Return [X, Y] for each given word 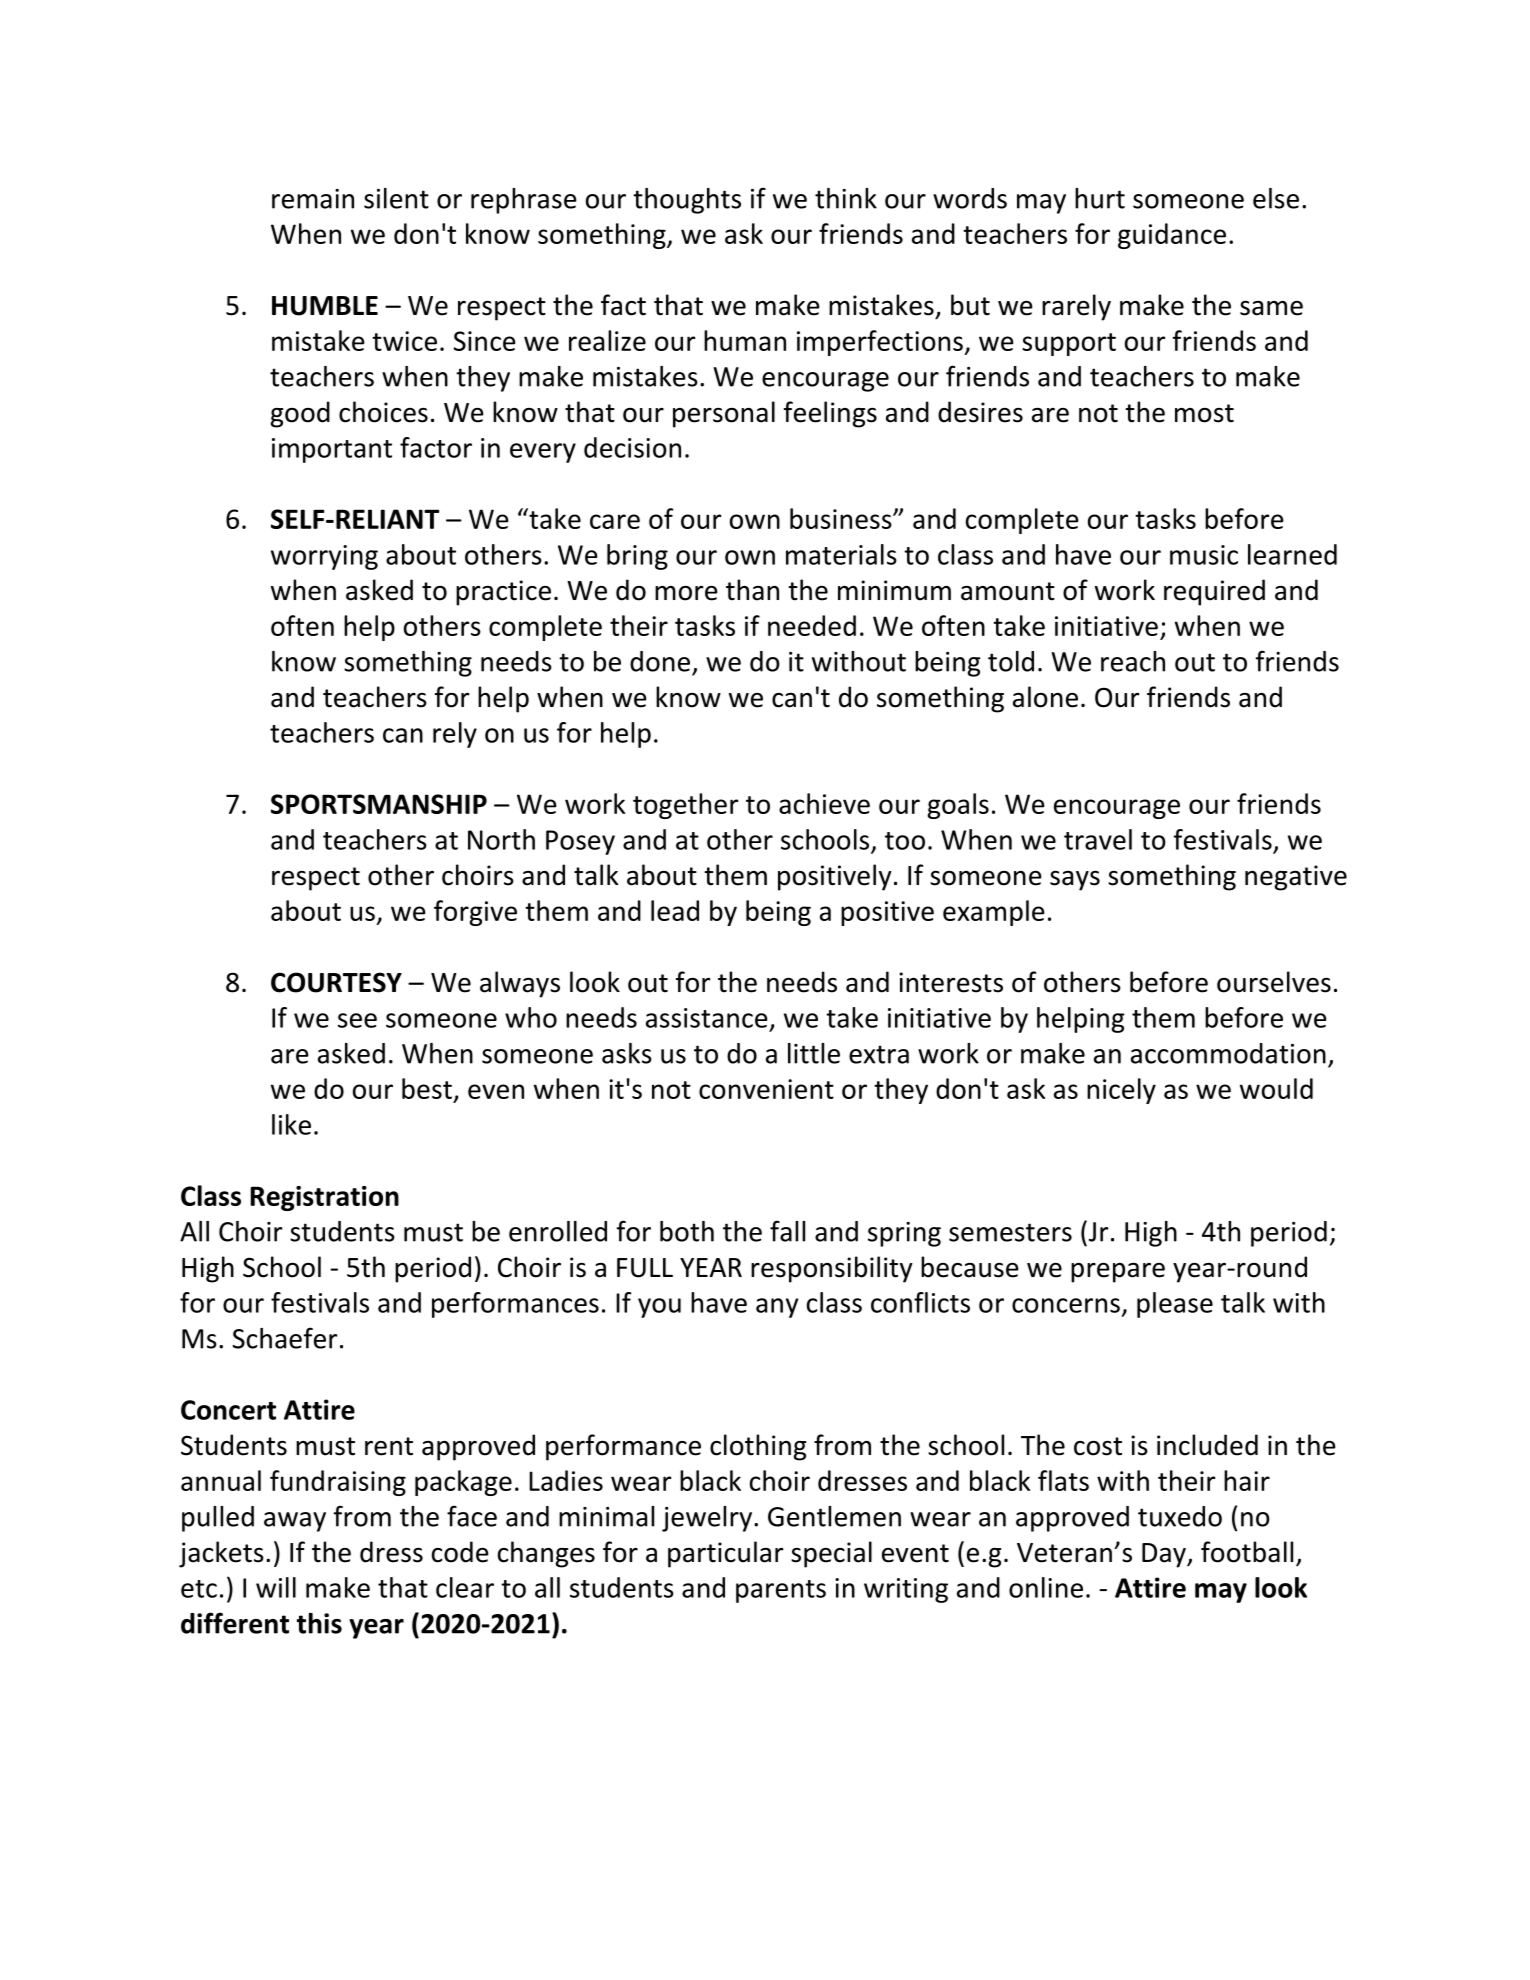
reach [1133, 661]
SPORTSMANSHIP [379, 804]
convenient [766, 1089]
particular [726, 1554]
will [276, 1587]
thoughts [687, 201]
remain [313, 199]
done [660, 661]
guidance [1172, 236]
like [291, 1124]
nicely [1121, 1091]
